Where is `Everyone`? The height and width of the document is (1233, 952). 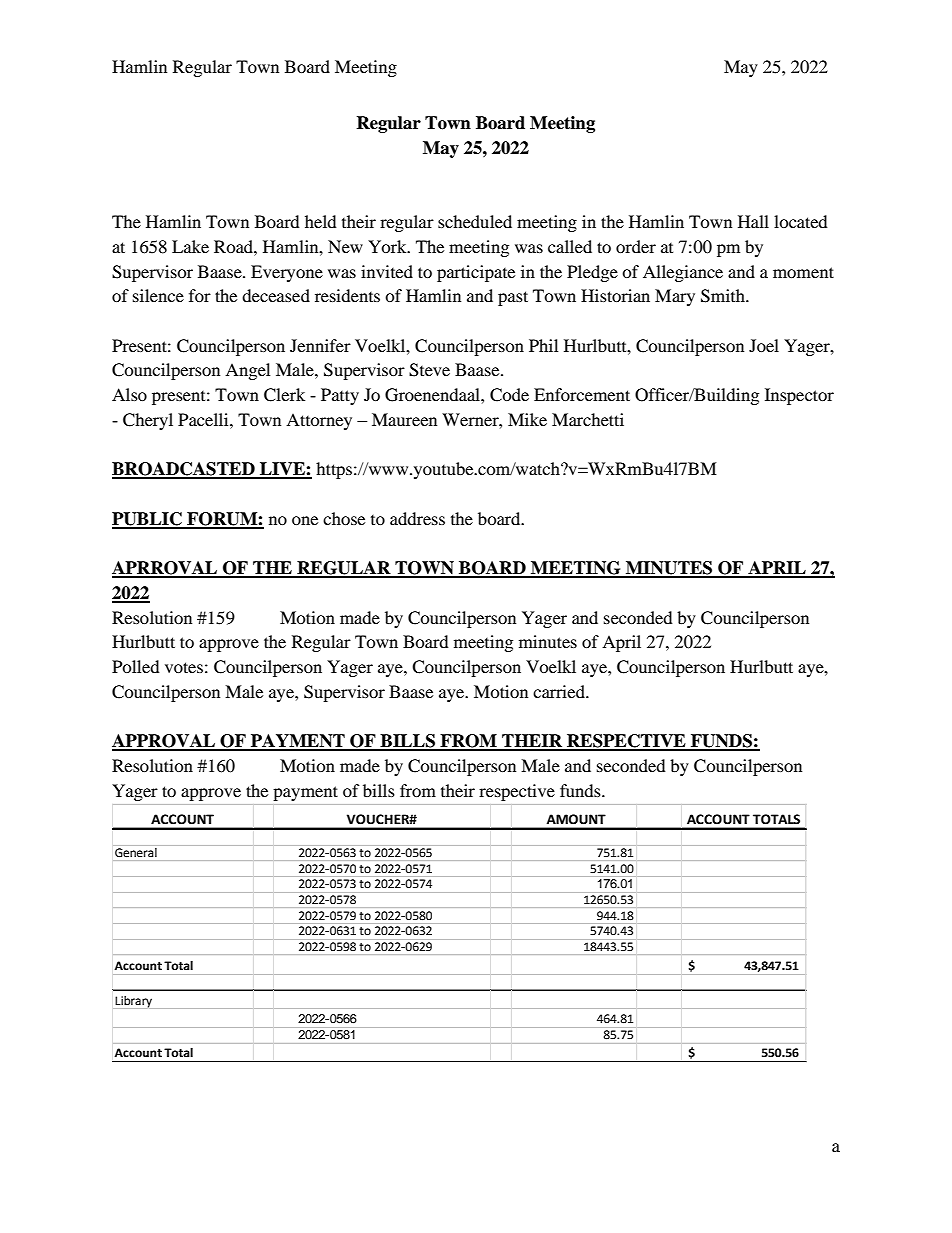 Everyone is located at coordinates (287, 273).
